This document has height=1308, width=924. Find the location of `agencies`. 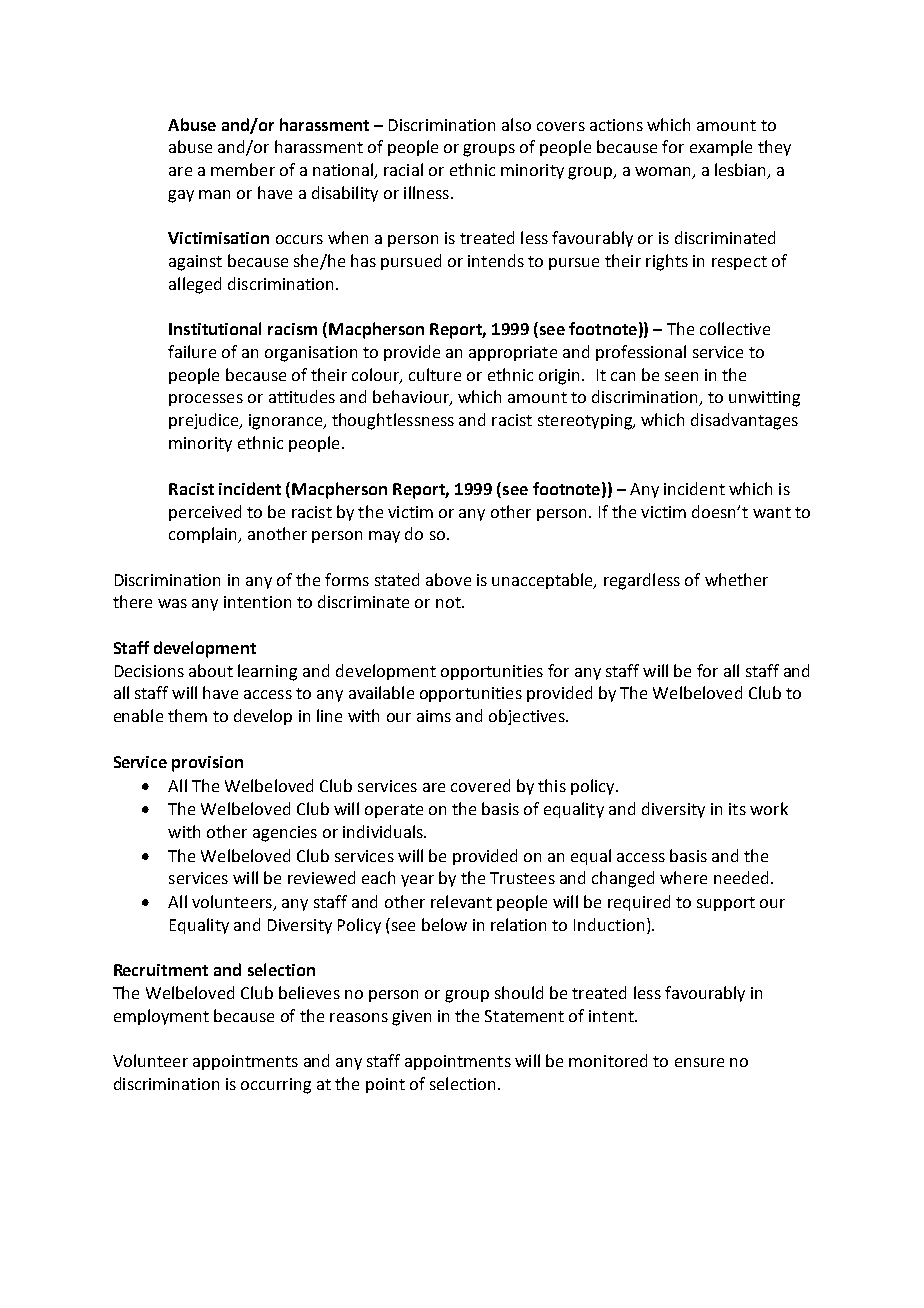

agencies is located at coordinates (285, 834).
